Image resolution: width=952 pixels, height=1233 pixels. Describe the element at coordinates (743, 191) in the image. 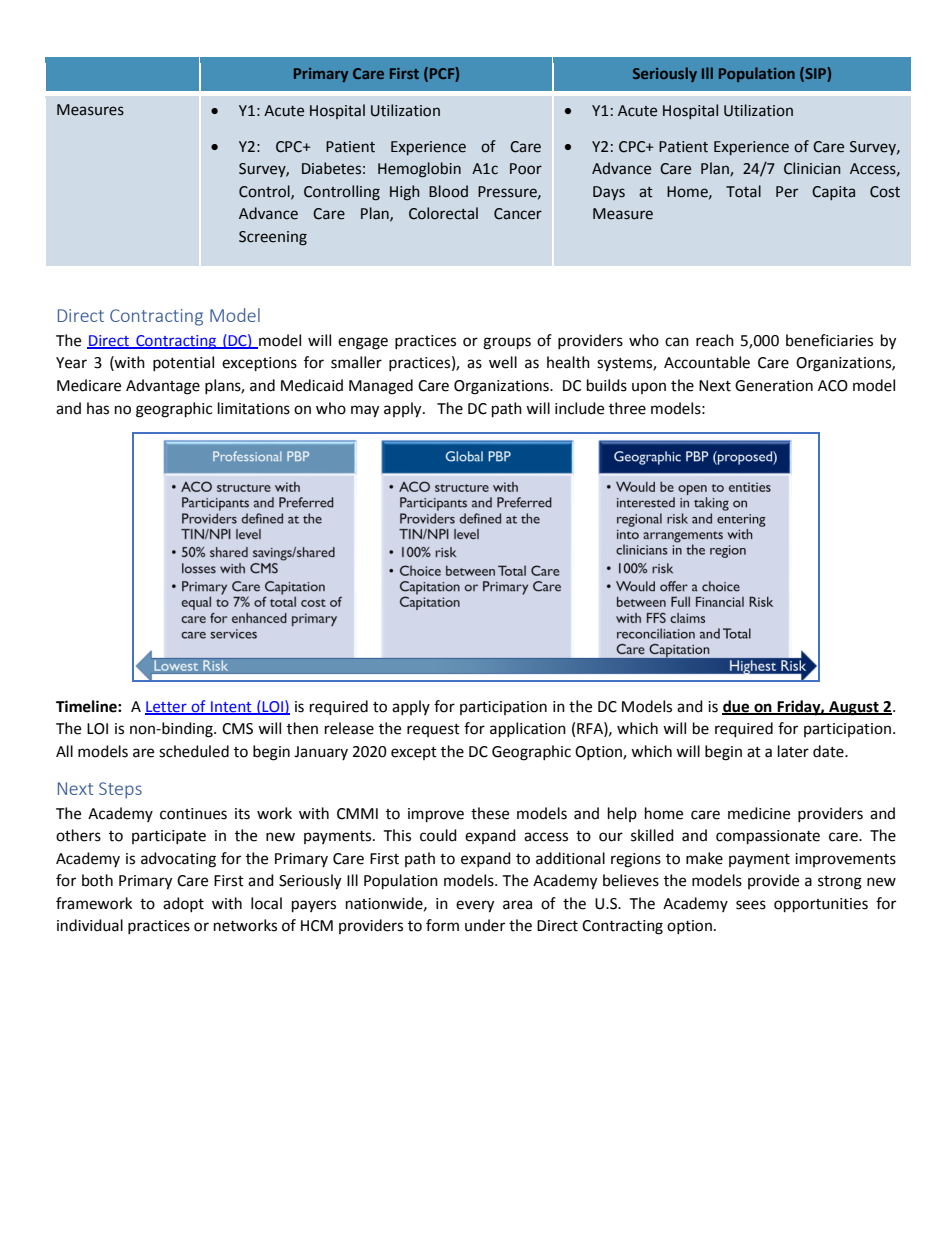

I see `Total` at that location.
